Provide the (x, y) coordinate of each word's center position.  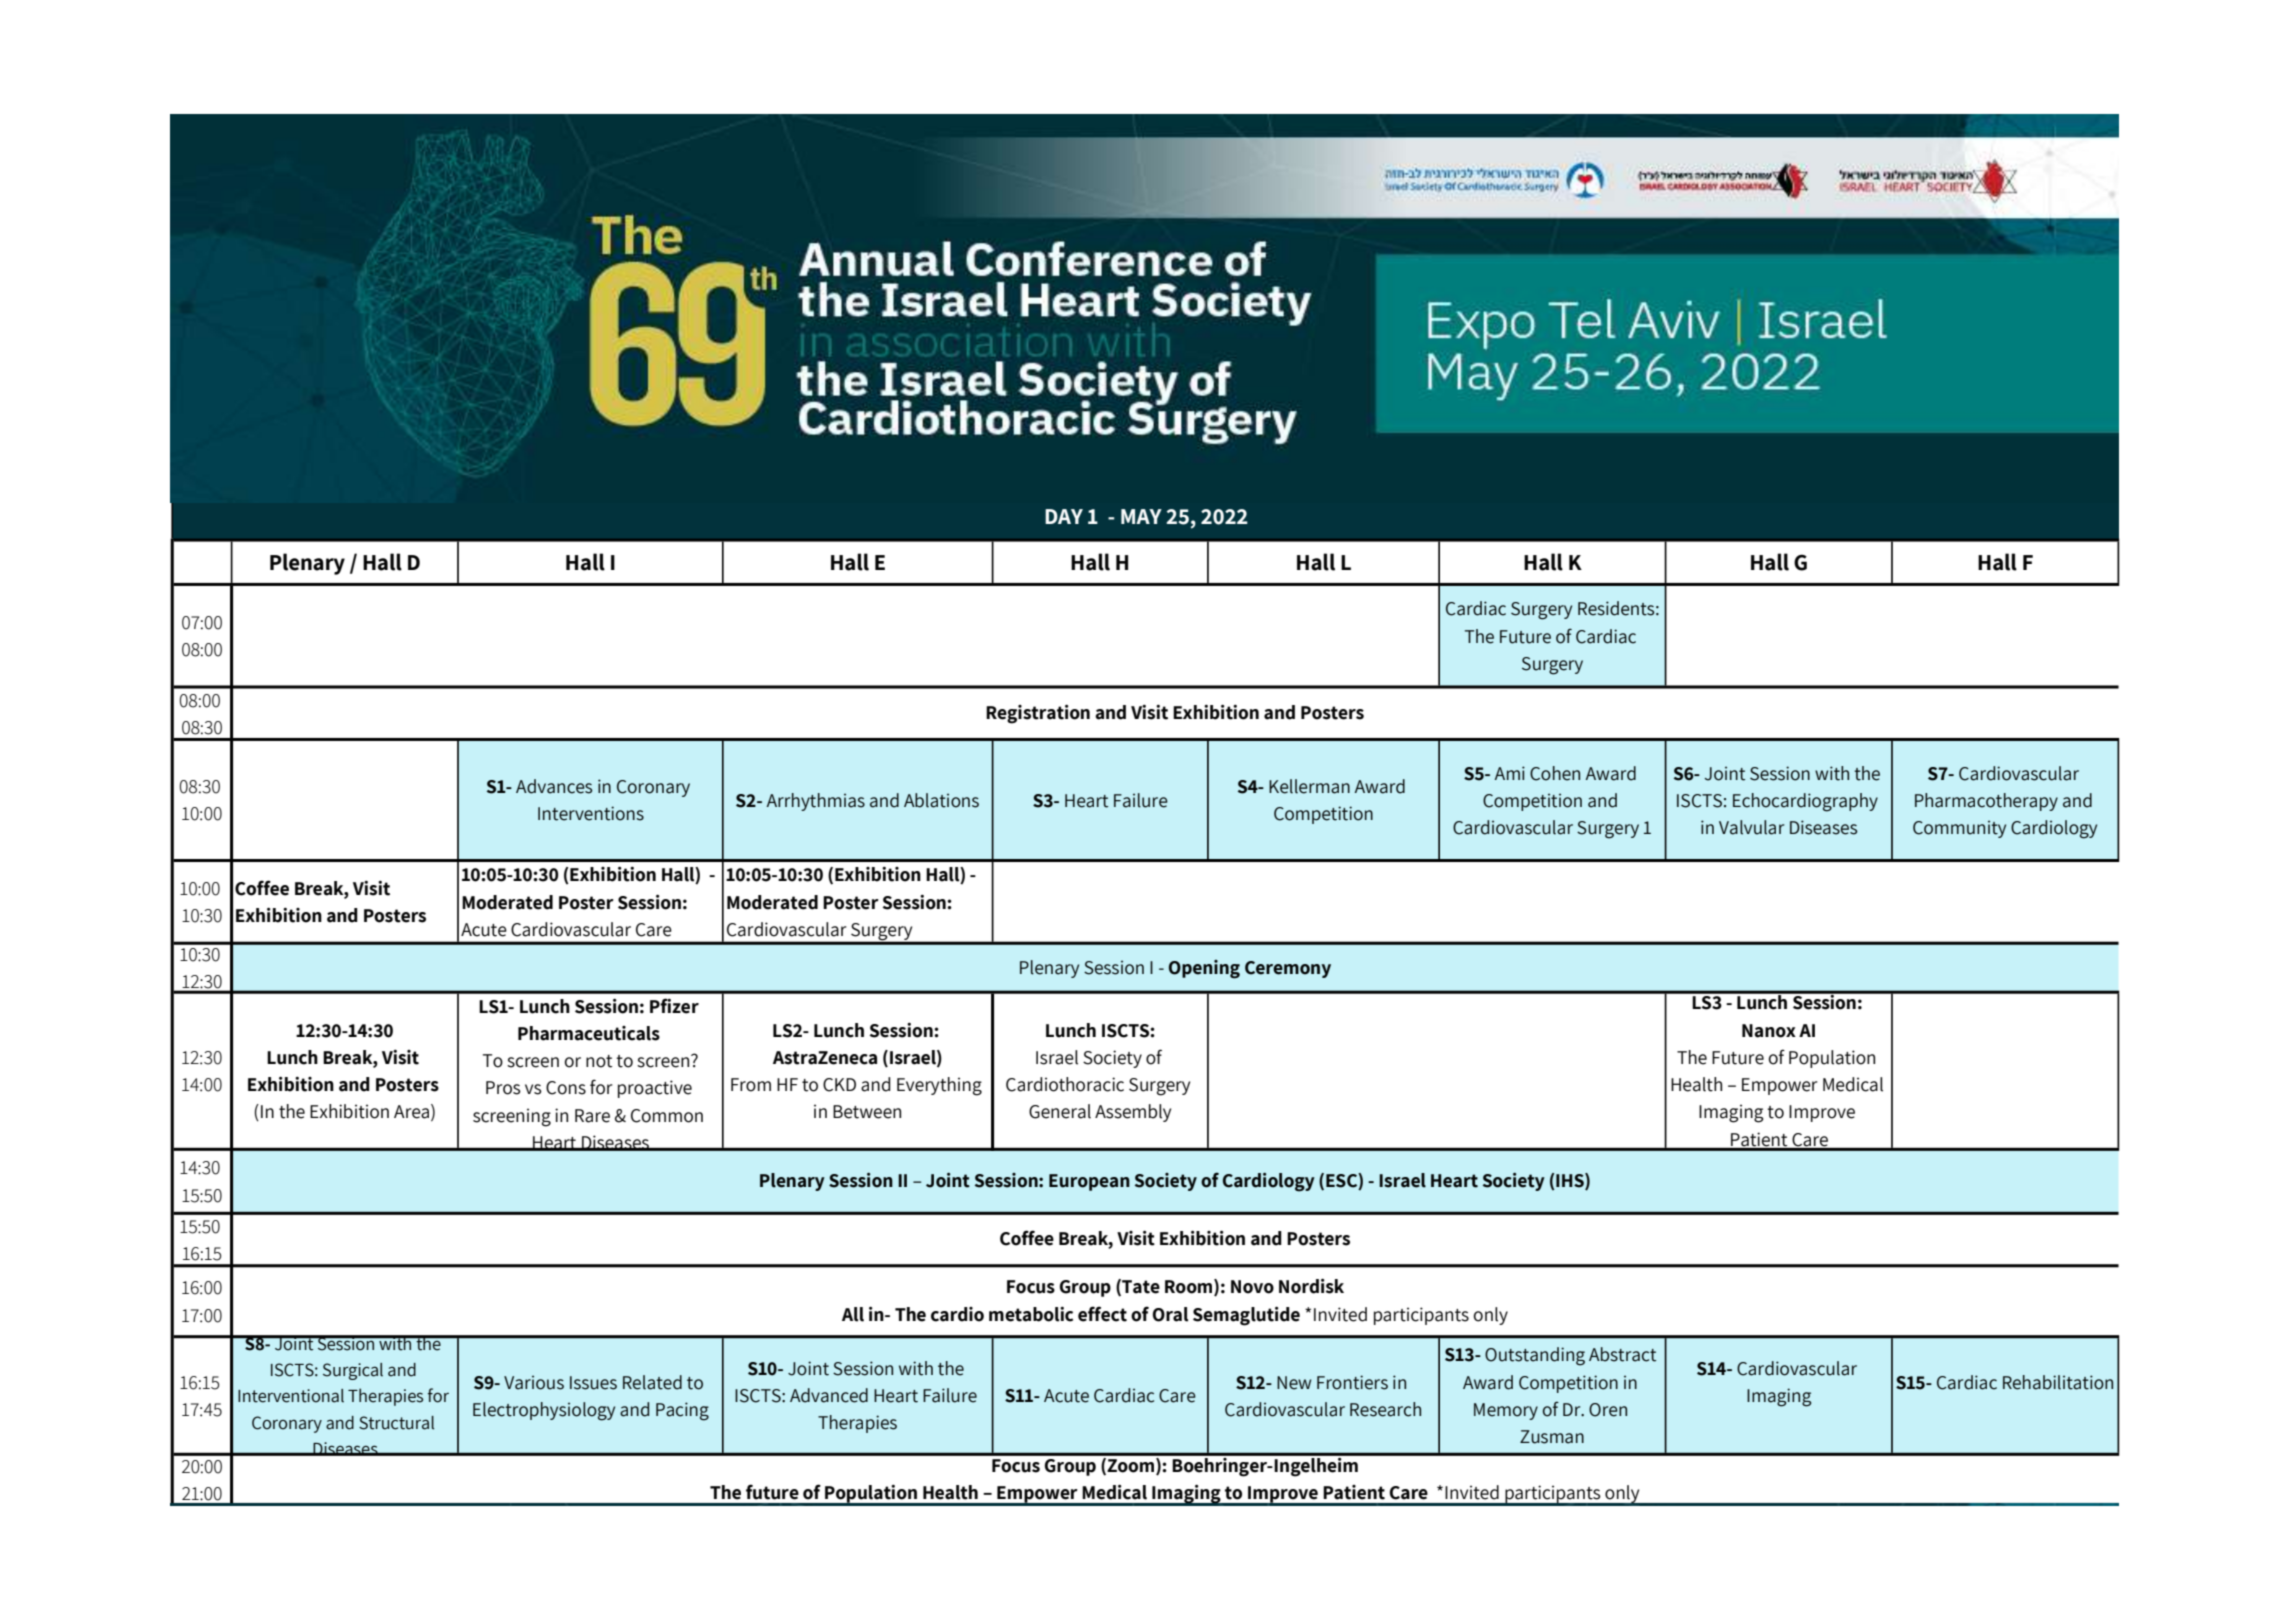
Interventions (591, 813)
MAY (1141, 516)
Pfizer (674, 1006)
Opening (1204, 969)
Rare (592, 1116)
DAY (1064, 516)
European (1089, 1182)
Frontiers (1352, 1382)
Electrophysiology (544, 1411)
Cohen (1555, 773)
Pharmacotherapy (1986, 802)
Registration (1038, 714)
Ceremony (1288, 969)
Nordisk (1311, 1286)
